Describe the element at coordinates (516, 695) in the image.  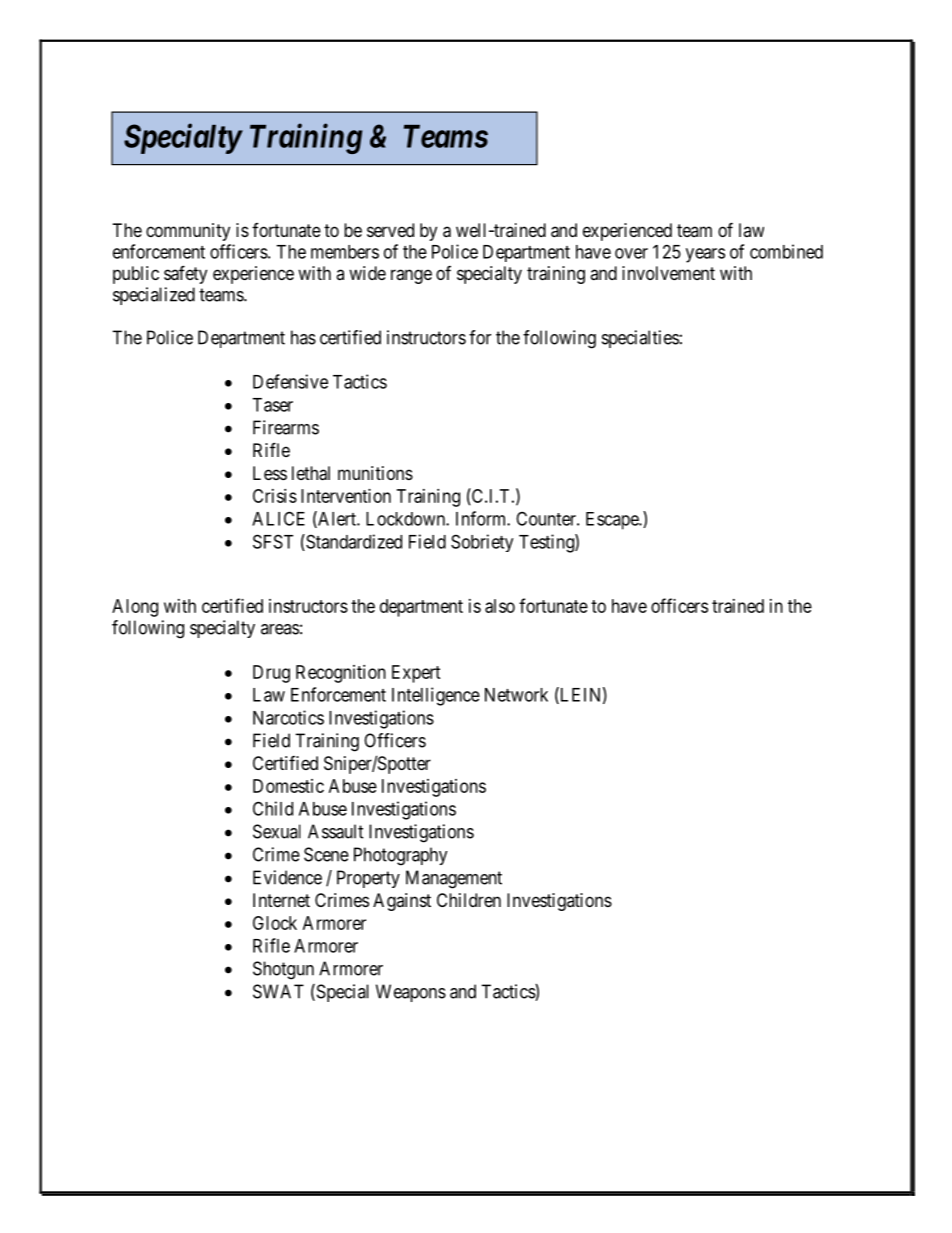
I see `Network` at that location.
